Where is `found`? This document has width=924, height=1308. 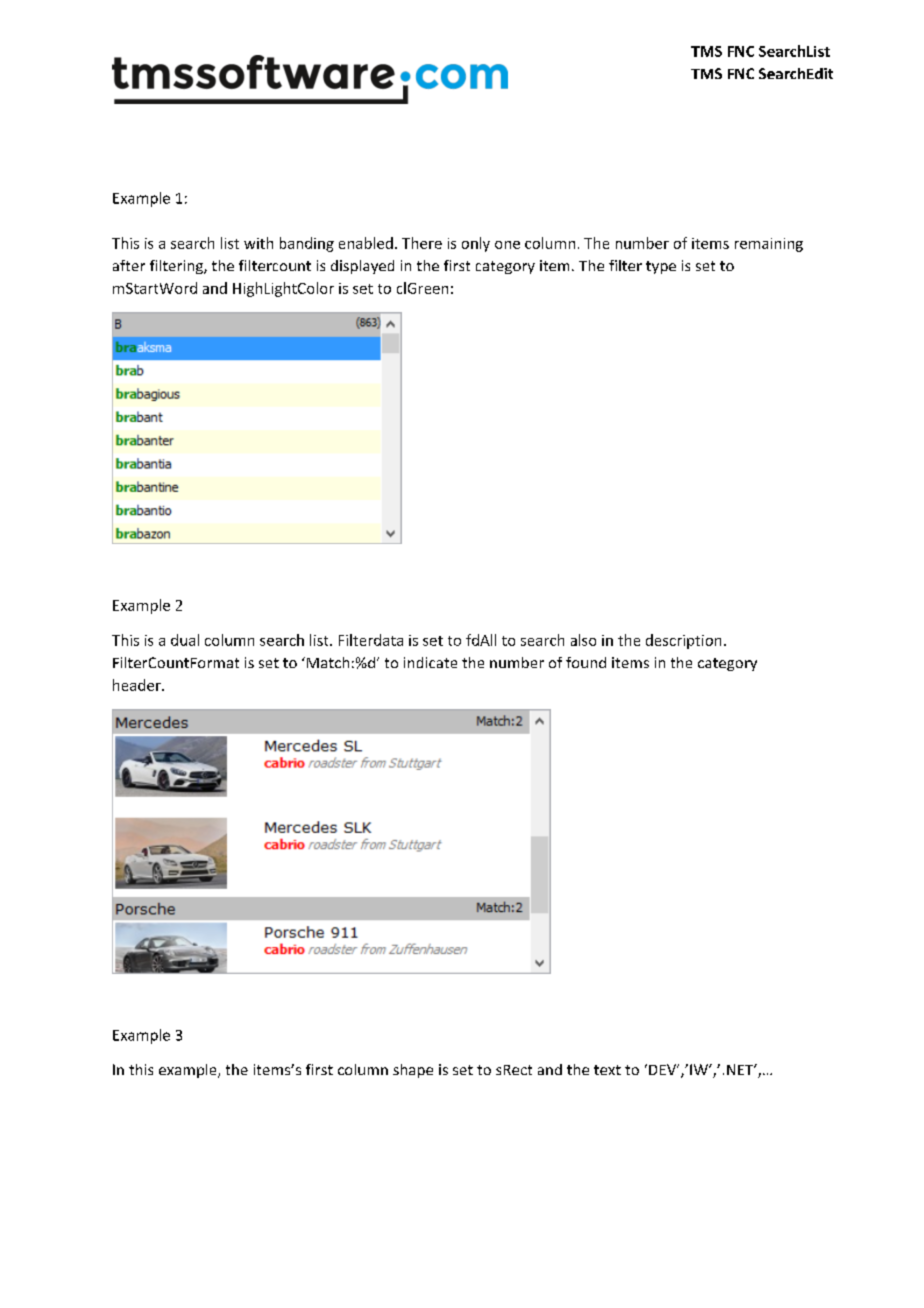 found is located at coordinates (586, 662).
